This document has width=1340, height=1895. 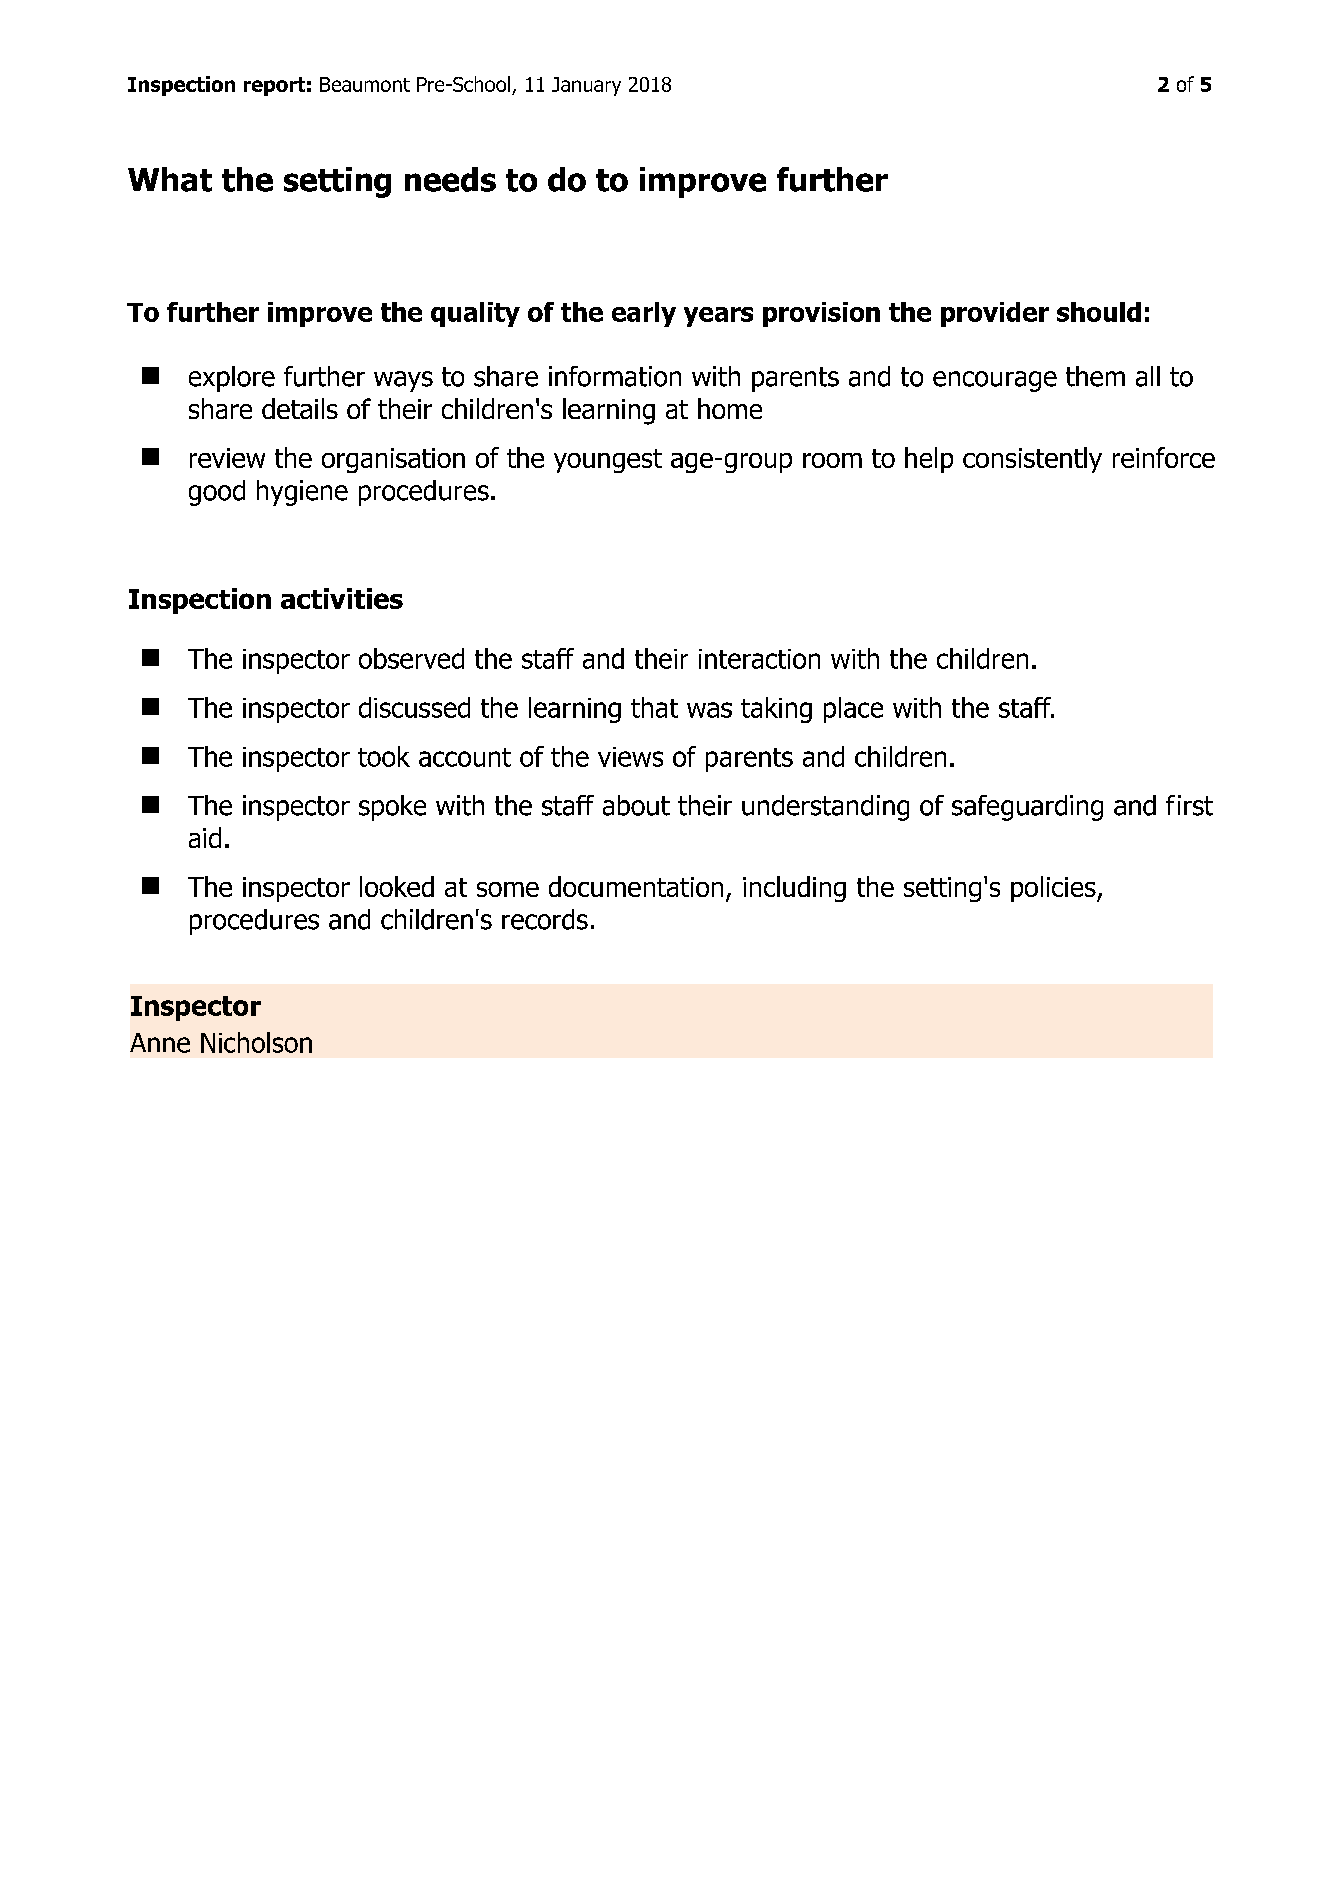 What do you see at coordinates (1095, 376) in the document?
I see `them` at bounding box center [1095, 376].
